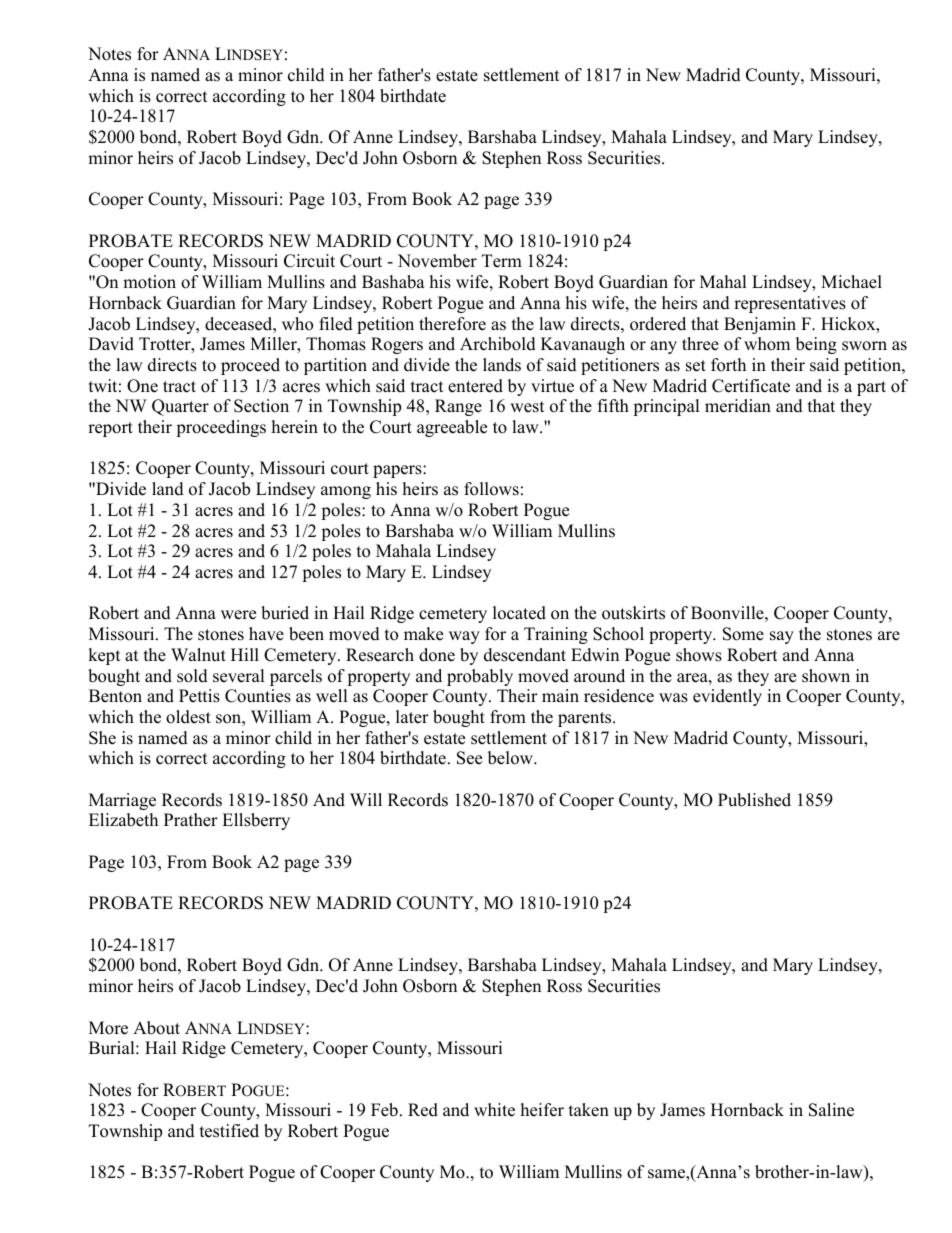 This screenshot has height=1233, width=952. What do you see at coordinates (229, 1131) in the screenshot?
I see `testified` at bounding box center [229, 1131].
